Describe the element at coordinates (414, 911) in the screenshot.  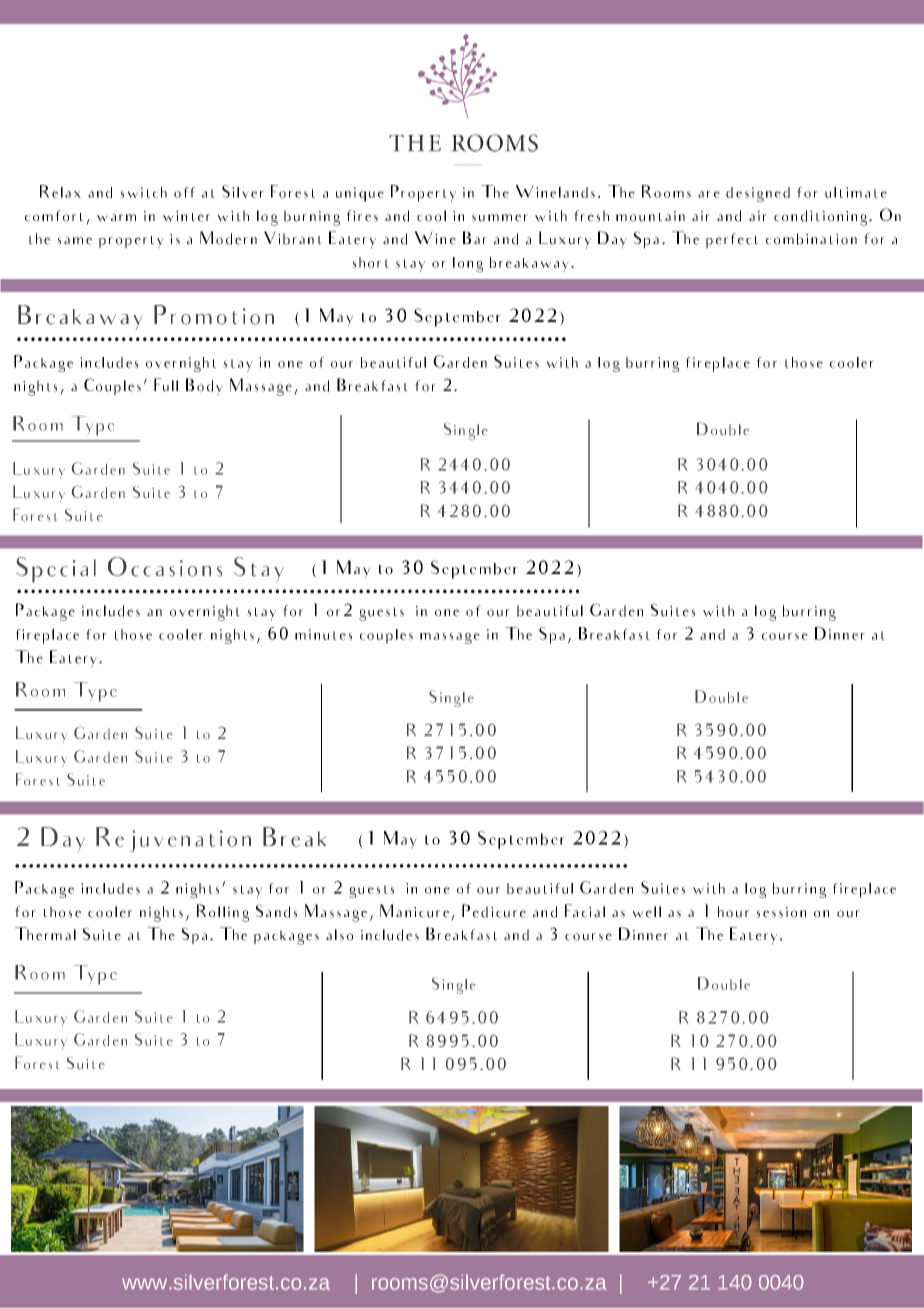
I see `Manicure` at that location.
